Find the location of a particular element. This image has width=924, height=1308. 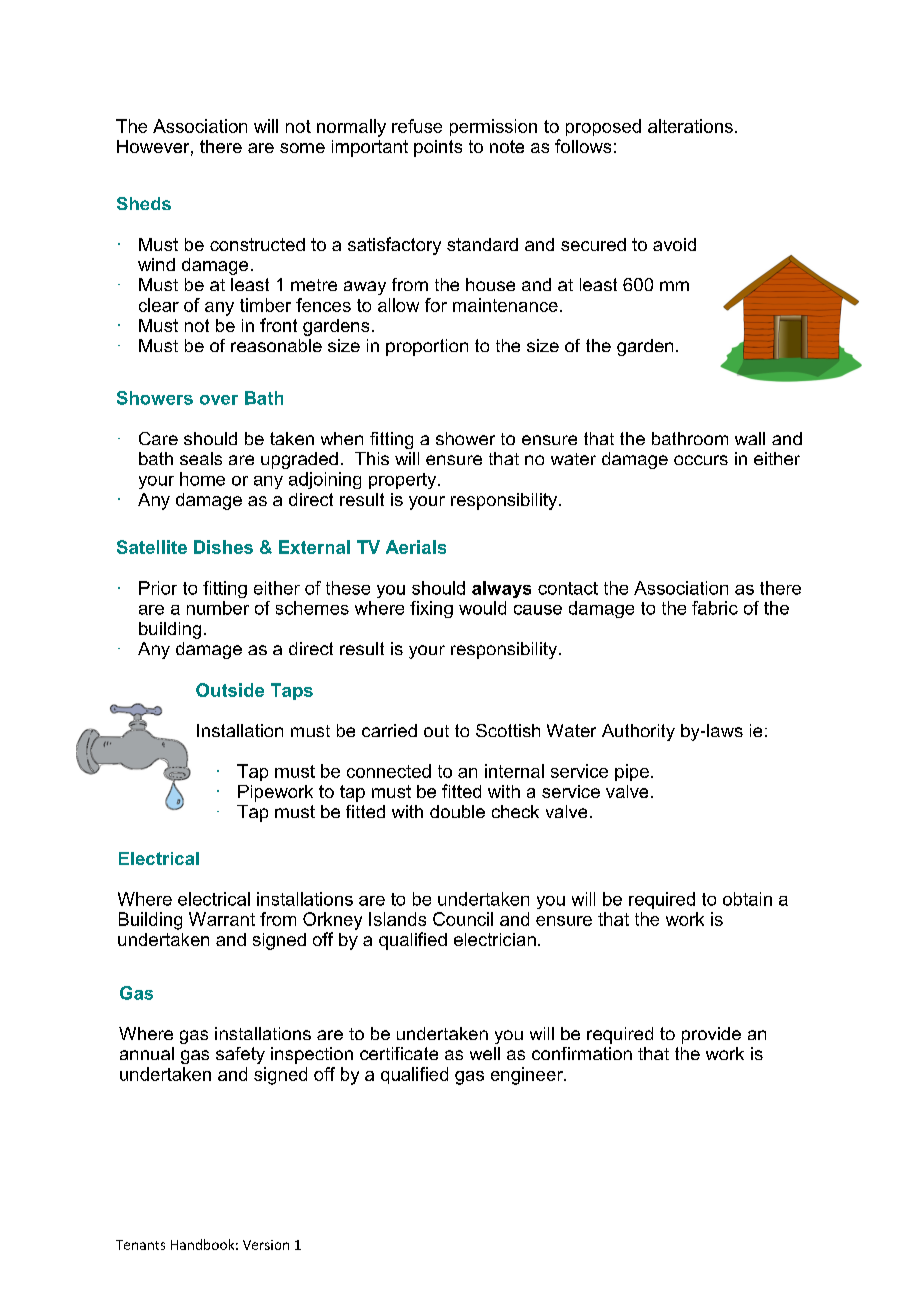

Aerials is located at coordinates (416, 547).
